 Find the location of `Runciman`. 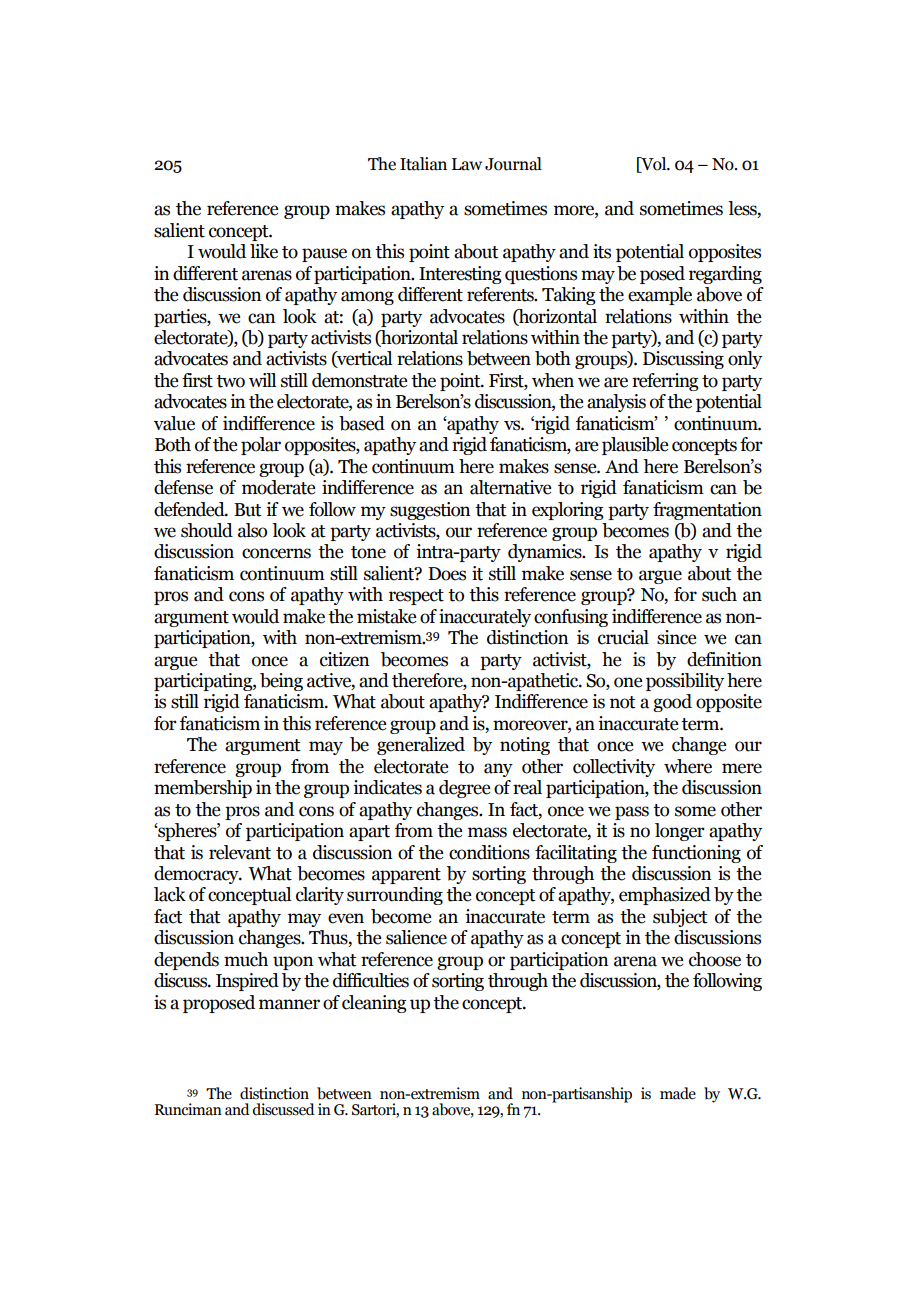

Runciman is located at coordinates (188, 1109).
